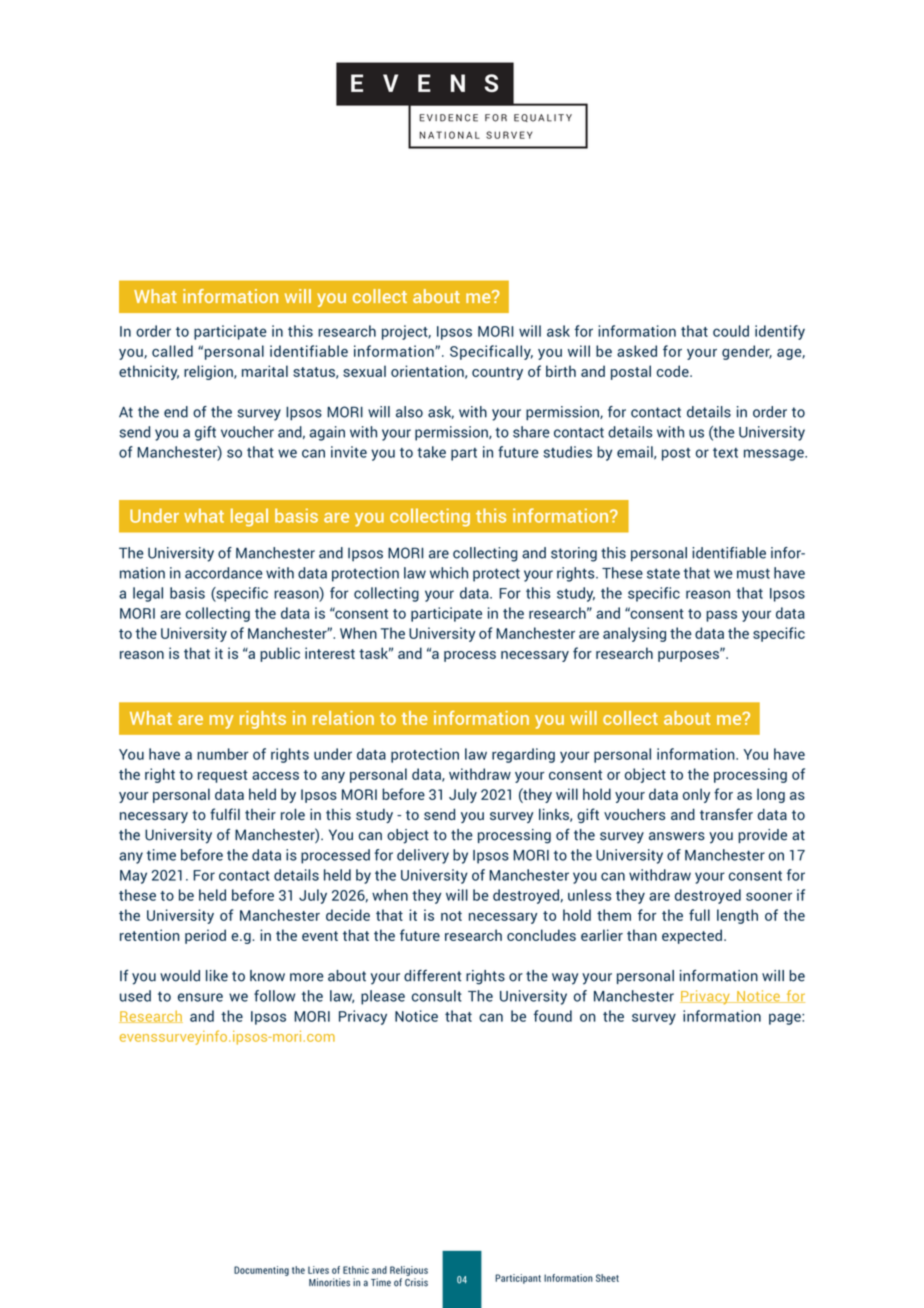 The image size is (924, 1308). I want to click on expected, so click(692, 936).
